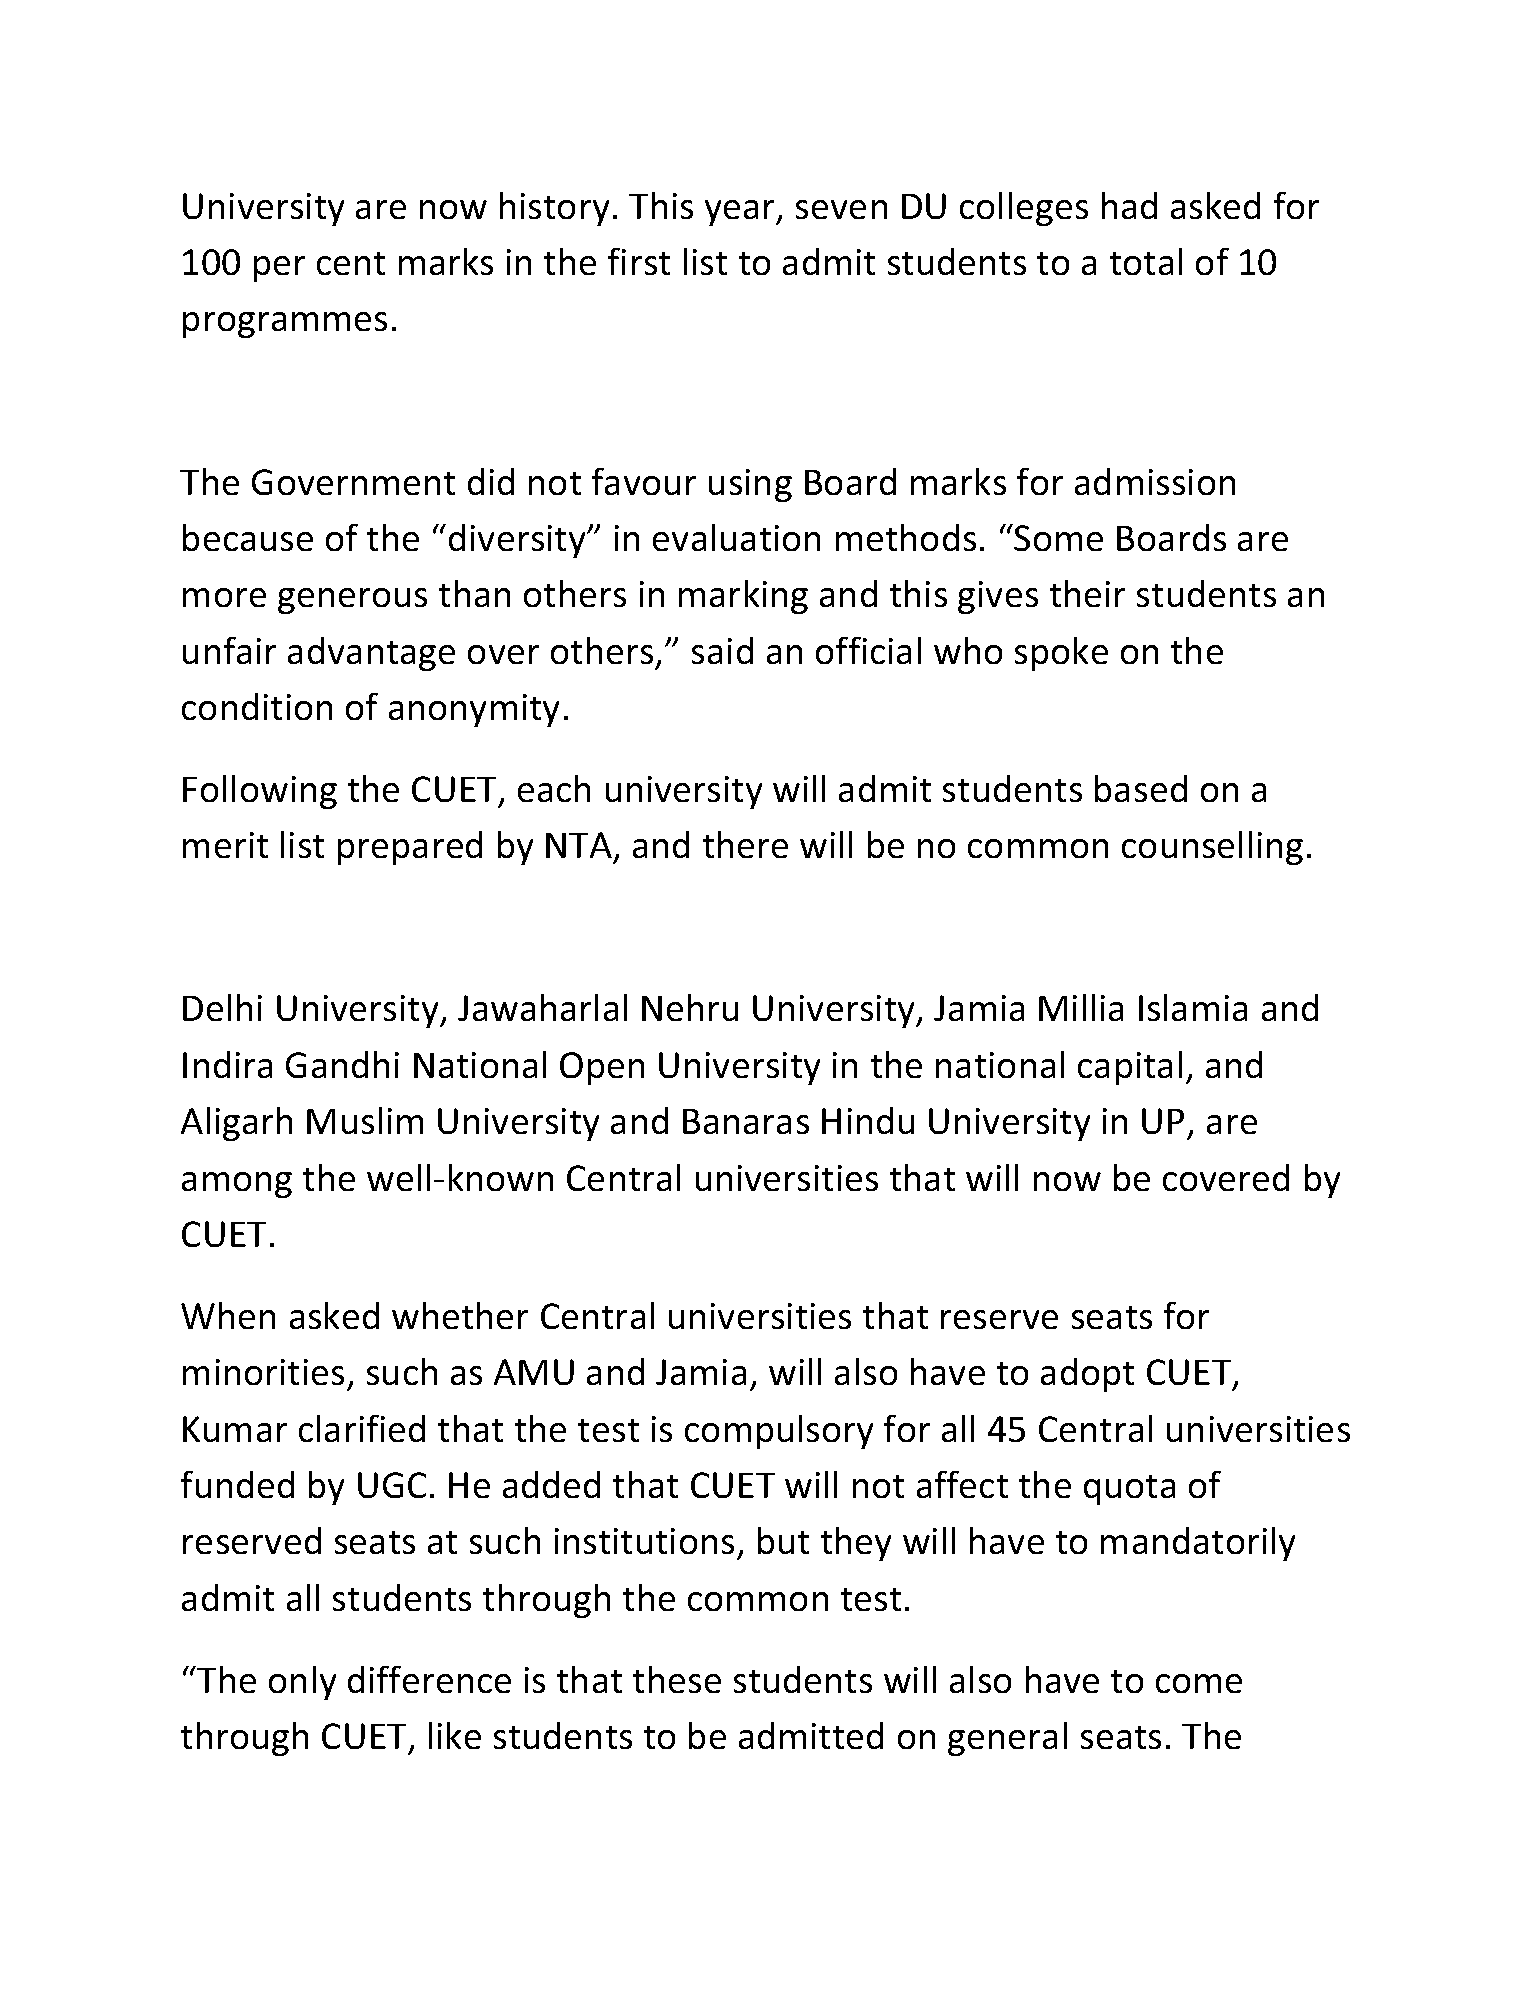 The width and height of the page is (1538, 1990). I want to click on Gandhi, so click(342, 1064).
